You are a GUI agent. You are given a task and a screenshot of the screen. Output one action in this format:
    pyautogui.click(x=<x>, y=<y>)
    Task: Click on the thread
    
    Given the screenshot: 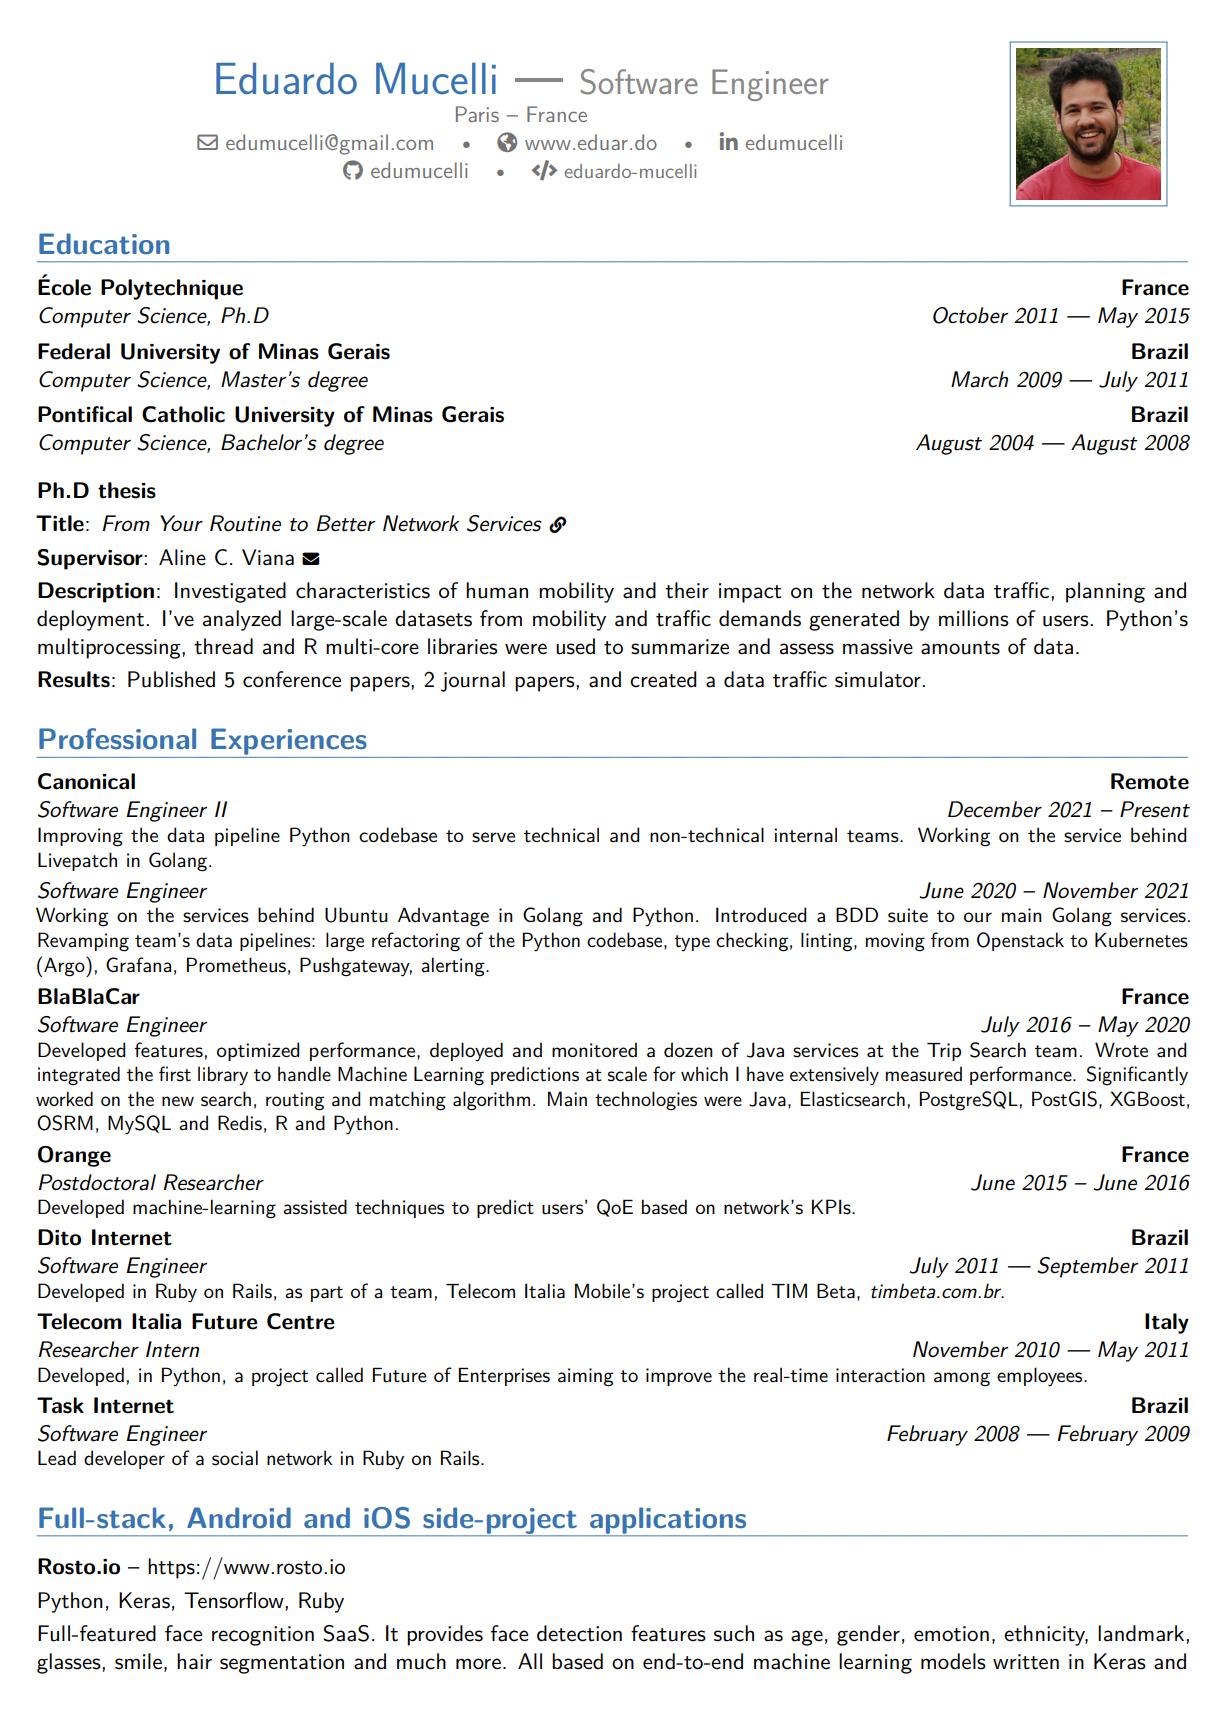 What is the action you would take?
    pyautogui.click(x=223, y=646)
